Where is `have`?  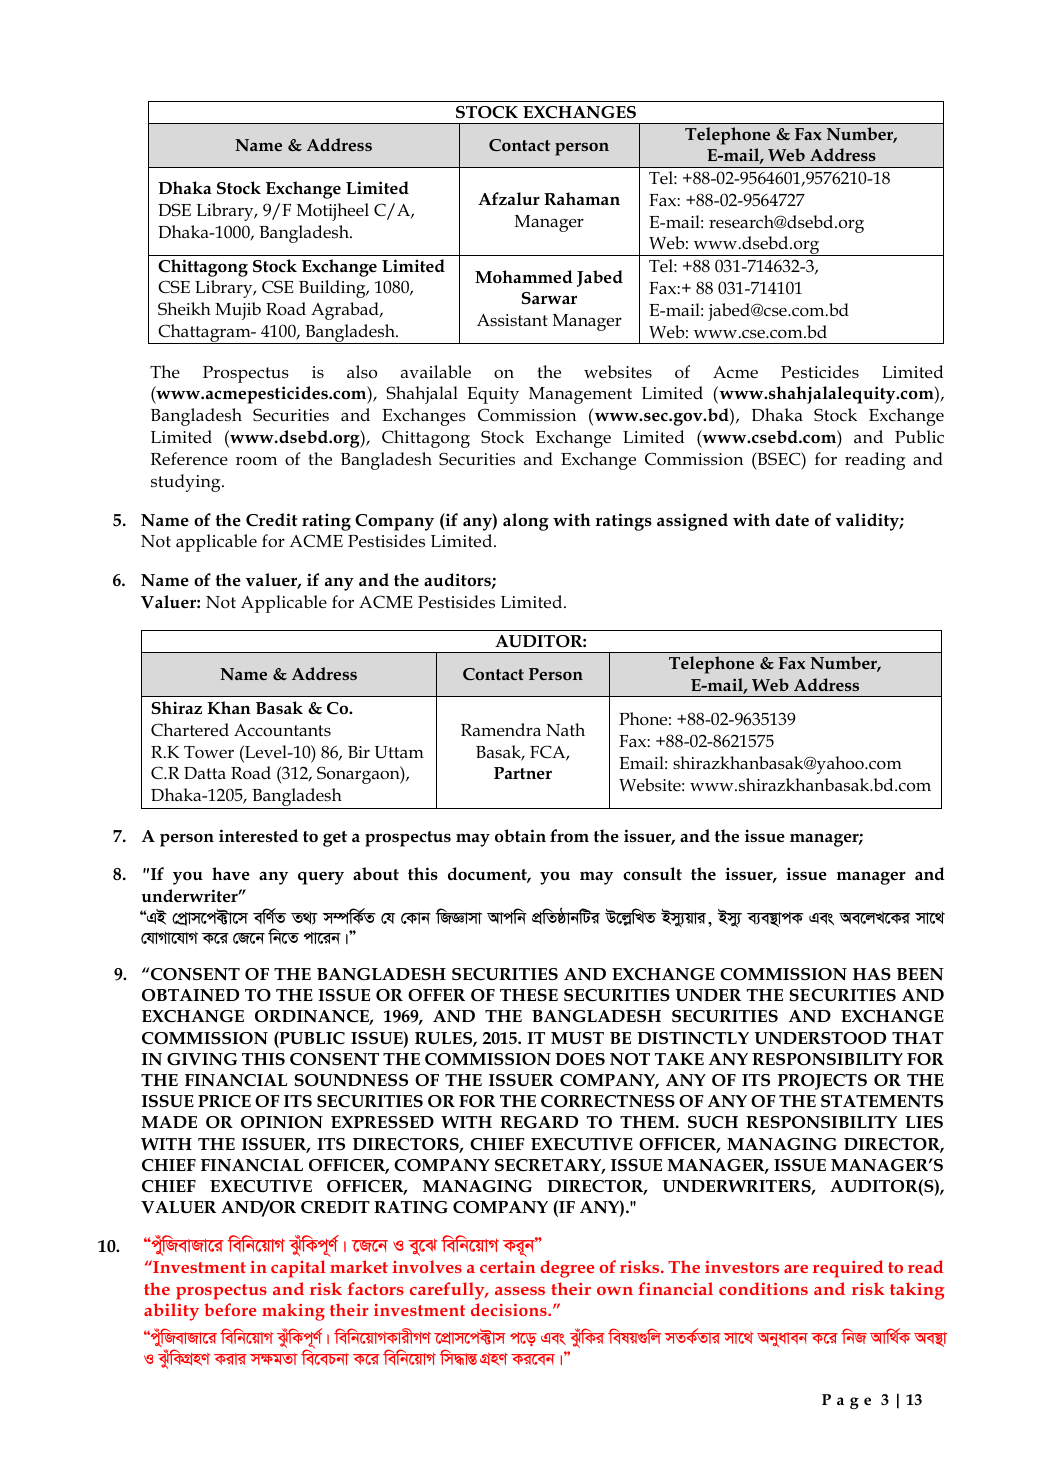 have is located at coordinates (231, 873).
